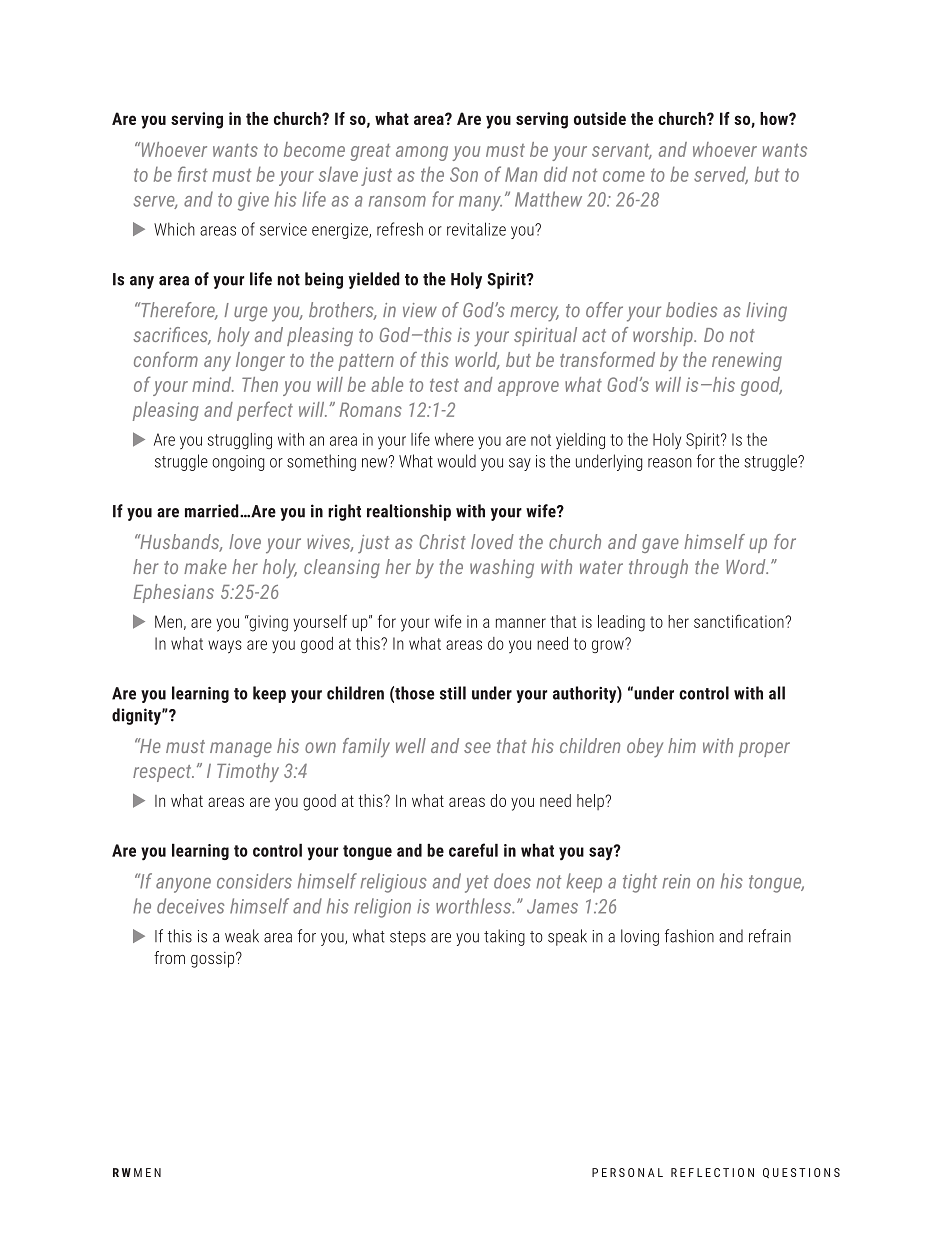 The image size is (952, 1233). I want to click on careful, so click(473, 850).
